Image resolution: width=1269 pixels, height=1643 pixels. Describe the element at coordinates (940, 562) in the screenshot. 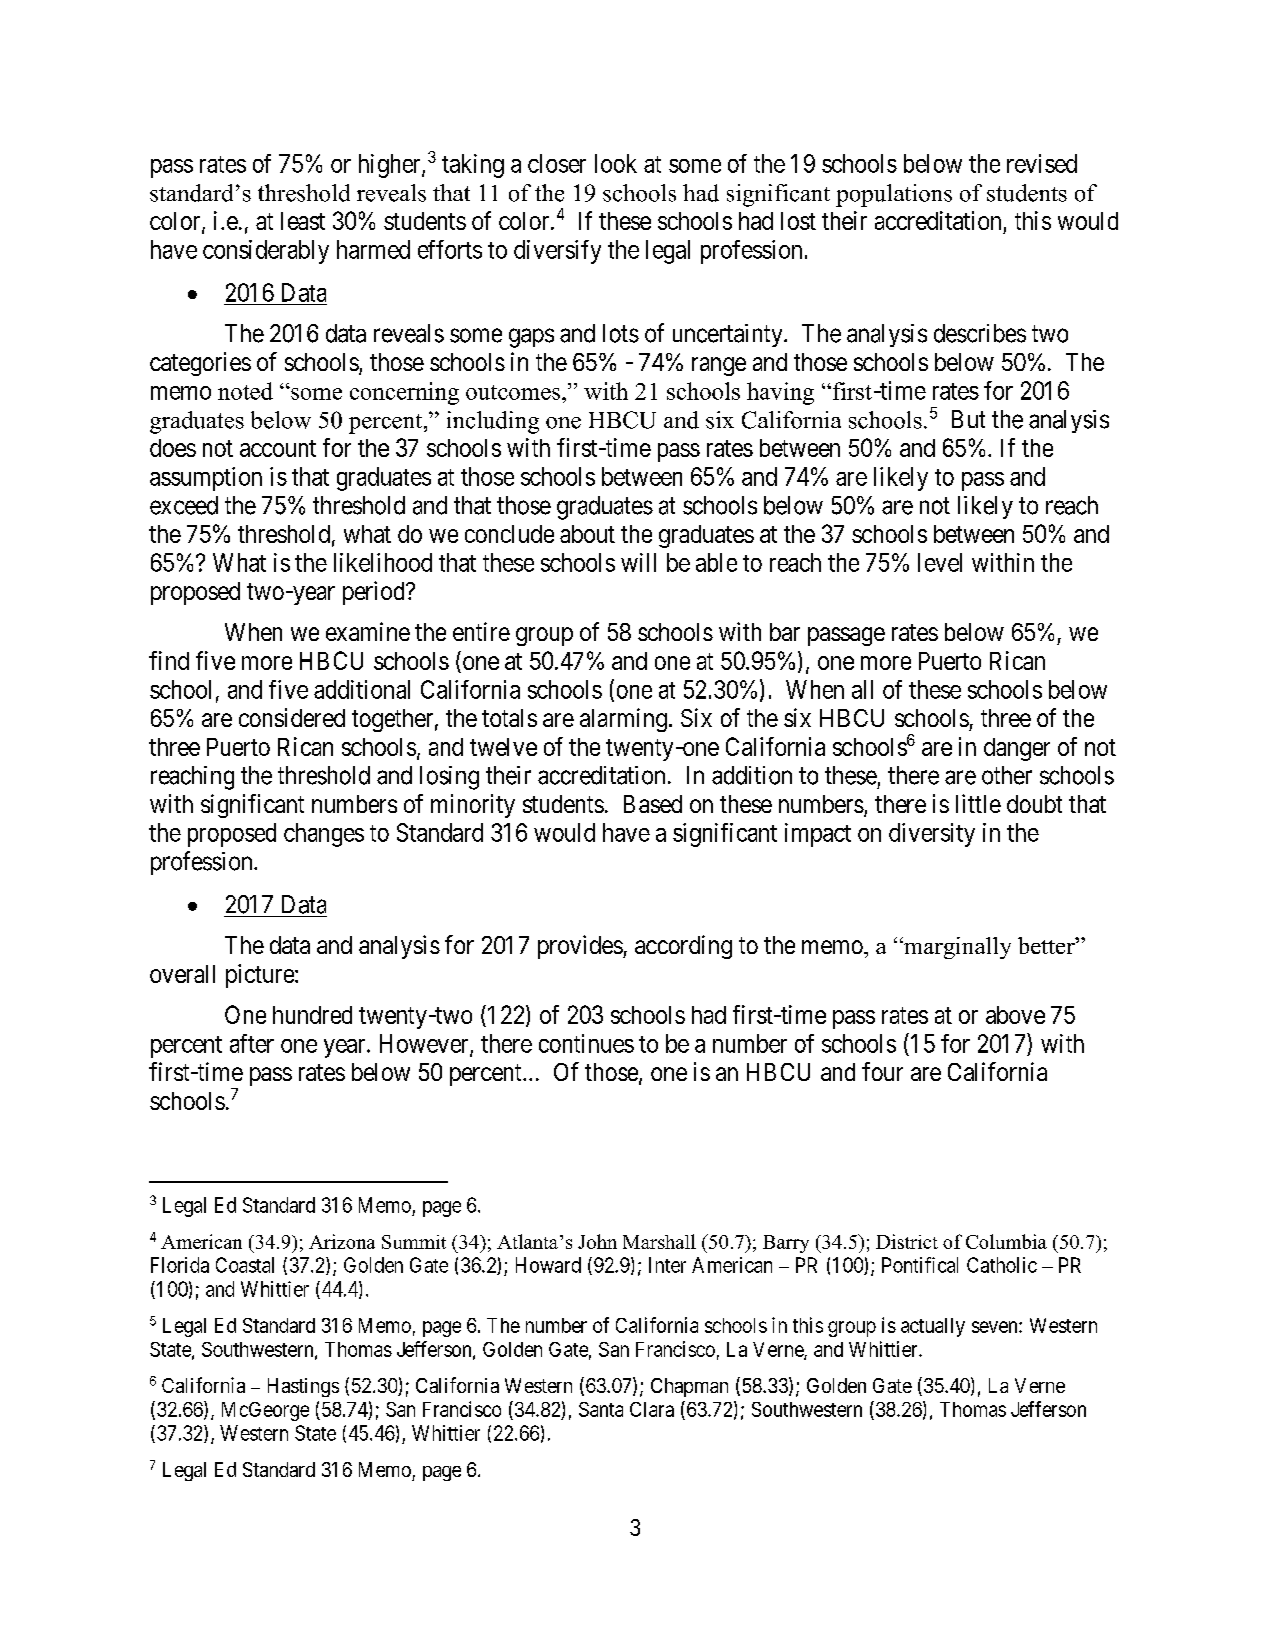

I see `level` at that location.
